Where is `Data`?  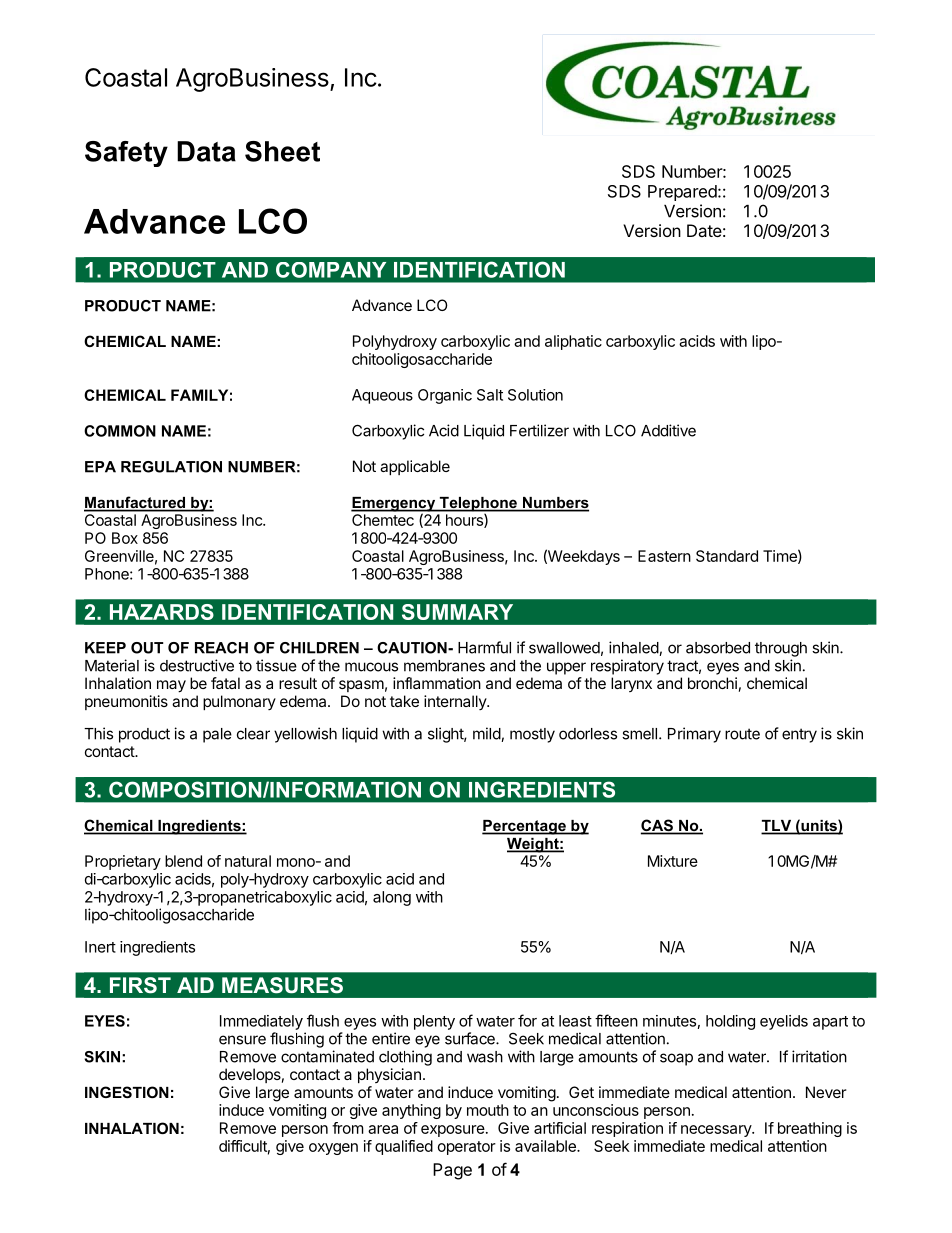
Data is located at coordinates (206, 151).
